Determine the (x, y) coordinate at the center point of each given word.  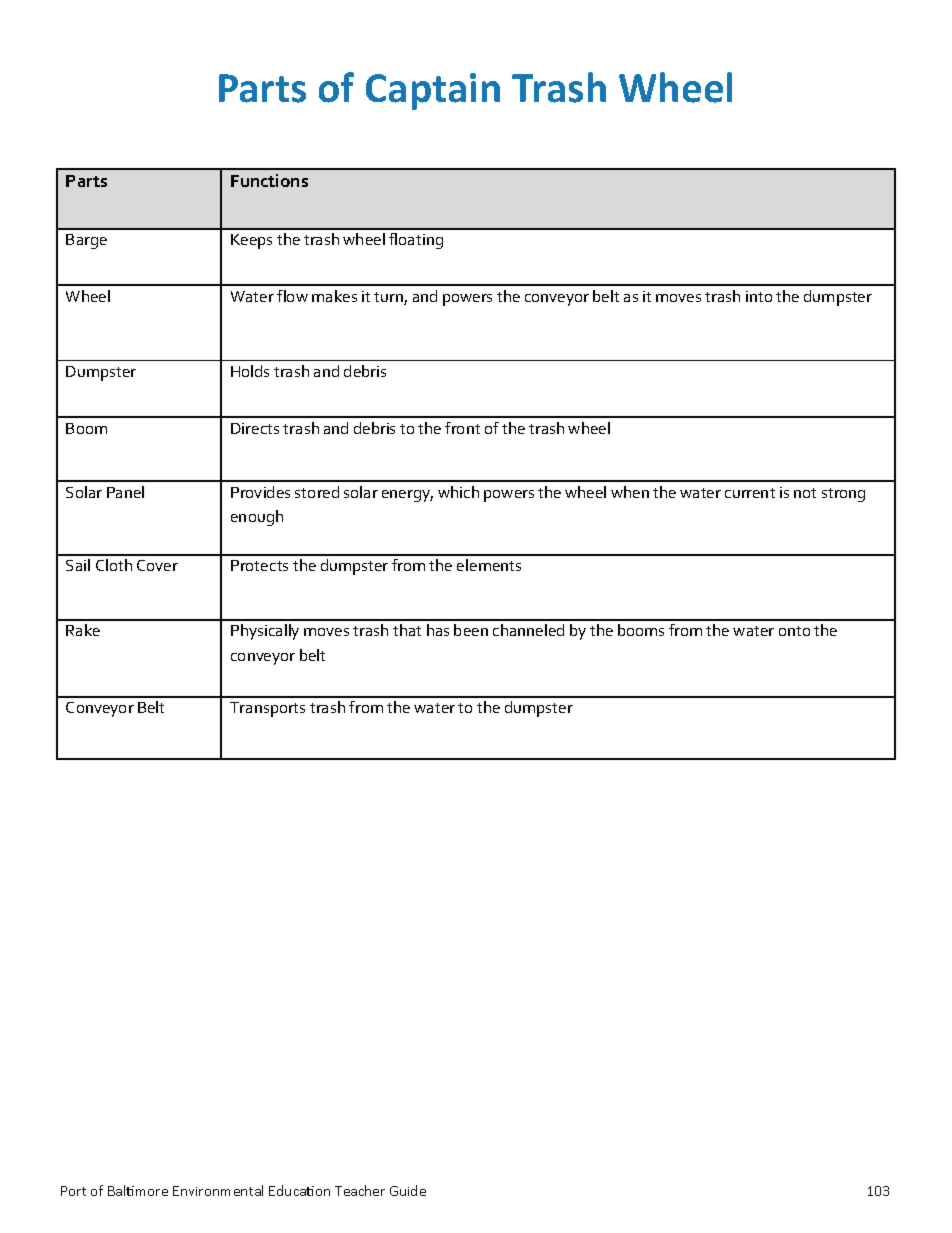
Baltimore (138, 1190)
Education (299, 1190)
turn (389, 298)
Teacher (360, 1190)
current (750, 493)
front (462, 428)
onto (794, 631)
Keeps (251, 241)
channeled (528, 630)
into (759, 296)
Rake (83, 630)
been (471, 630)
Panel (125, 492)
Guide (408, 1190)
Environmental (218, 1190)
